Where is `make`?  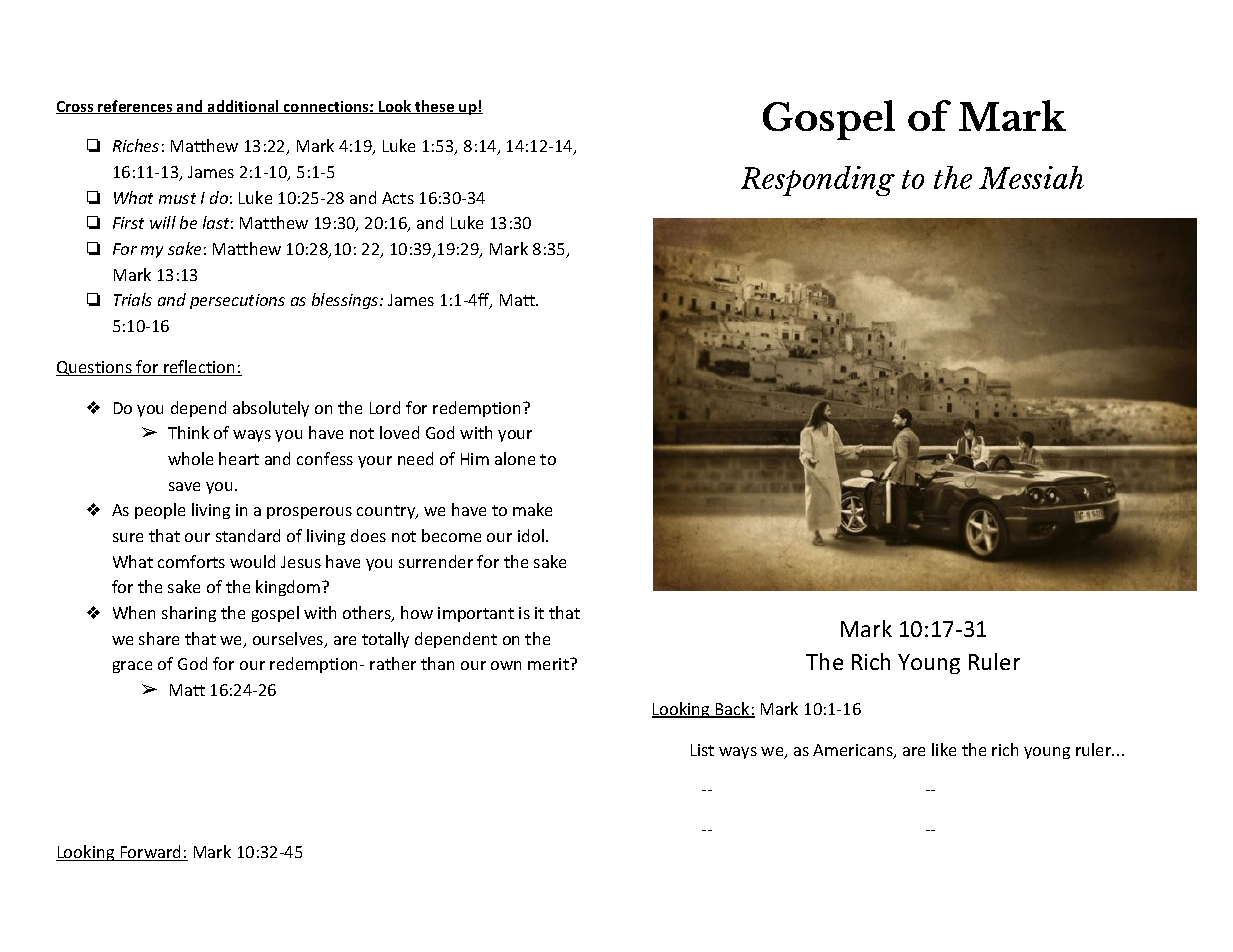 make is located at coordinates (532, 509).
